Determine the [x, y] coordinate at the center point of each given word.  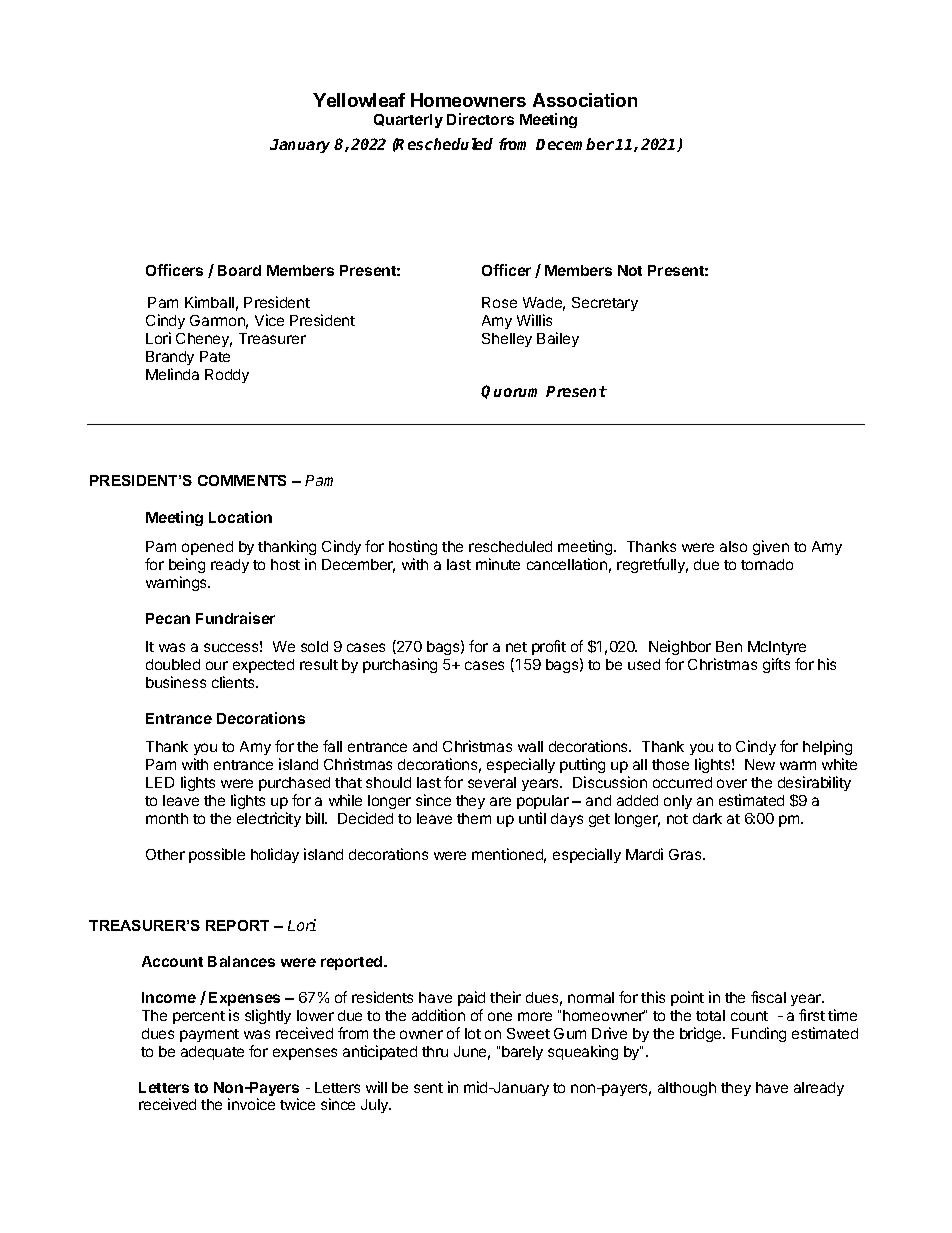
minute [498, 564]
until [532, 818]
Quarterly [408, 121]
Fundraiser [235, 618]
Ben [729, 646]
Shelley [507, 340]
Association [585, 100]
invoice [251, 1104]
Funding [759, 1034]
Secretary [605, 304]
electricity [269, 819]
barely [522, 1053]
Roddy [227, 376]
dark [707, 818]
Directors [480, 119]
